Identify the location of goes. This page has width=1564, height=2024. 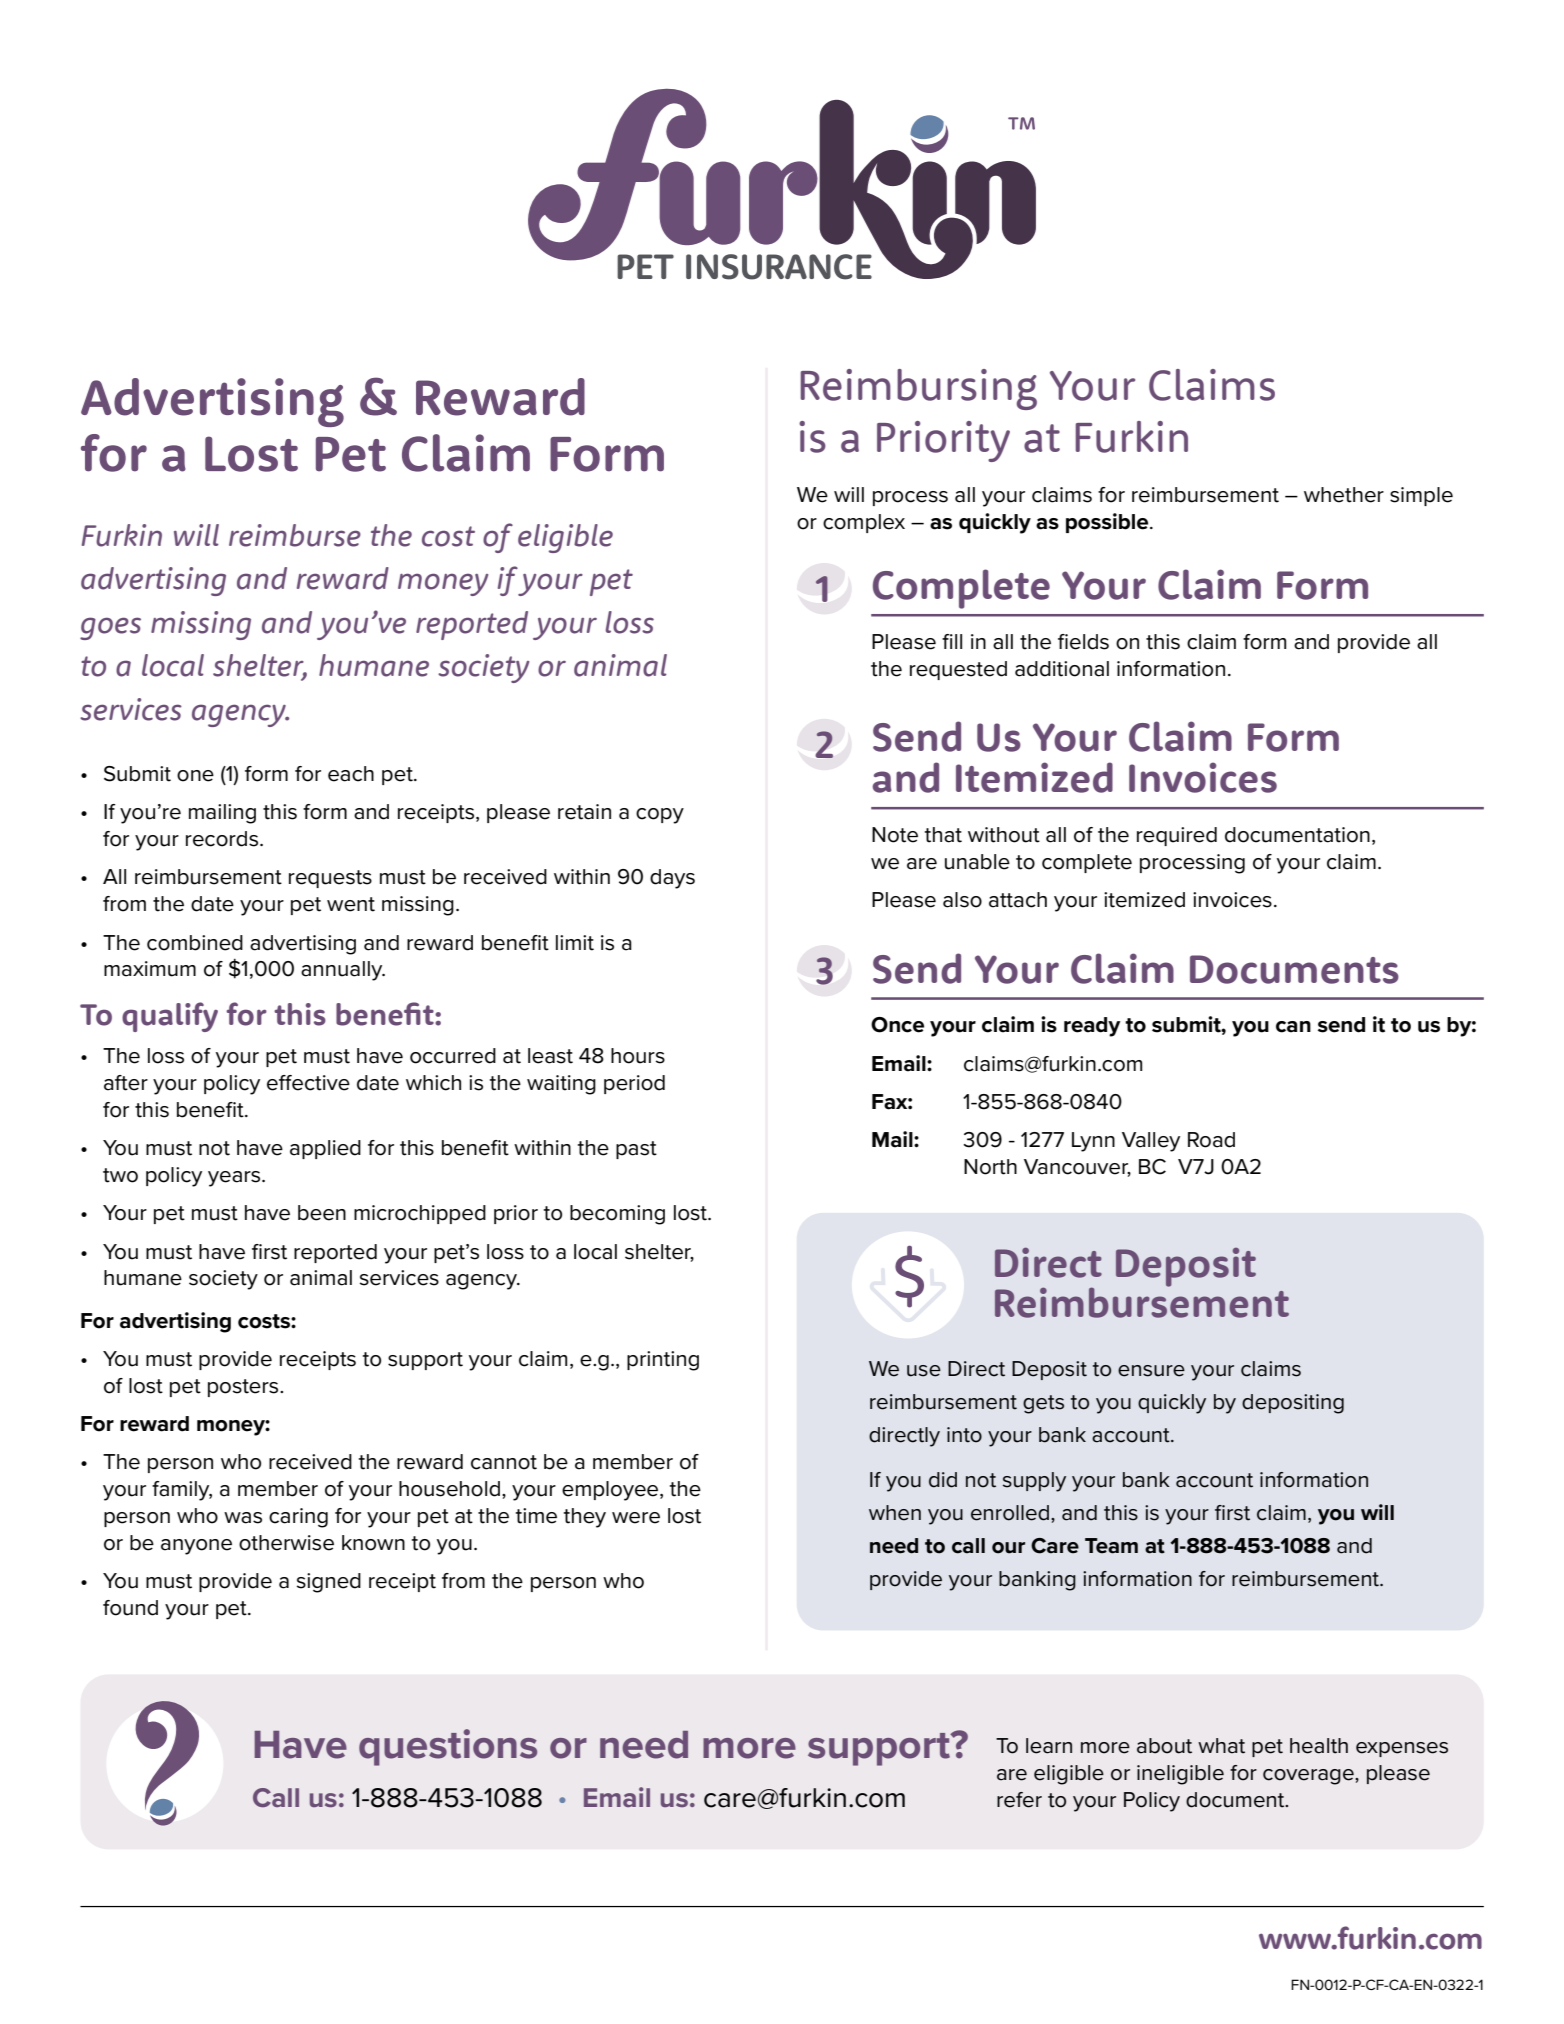
(110, 628).
